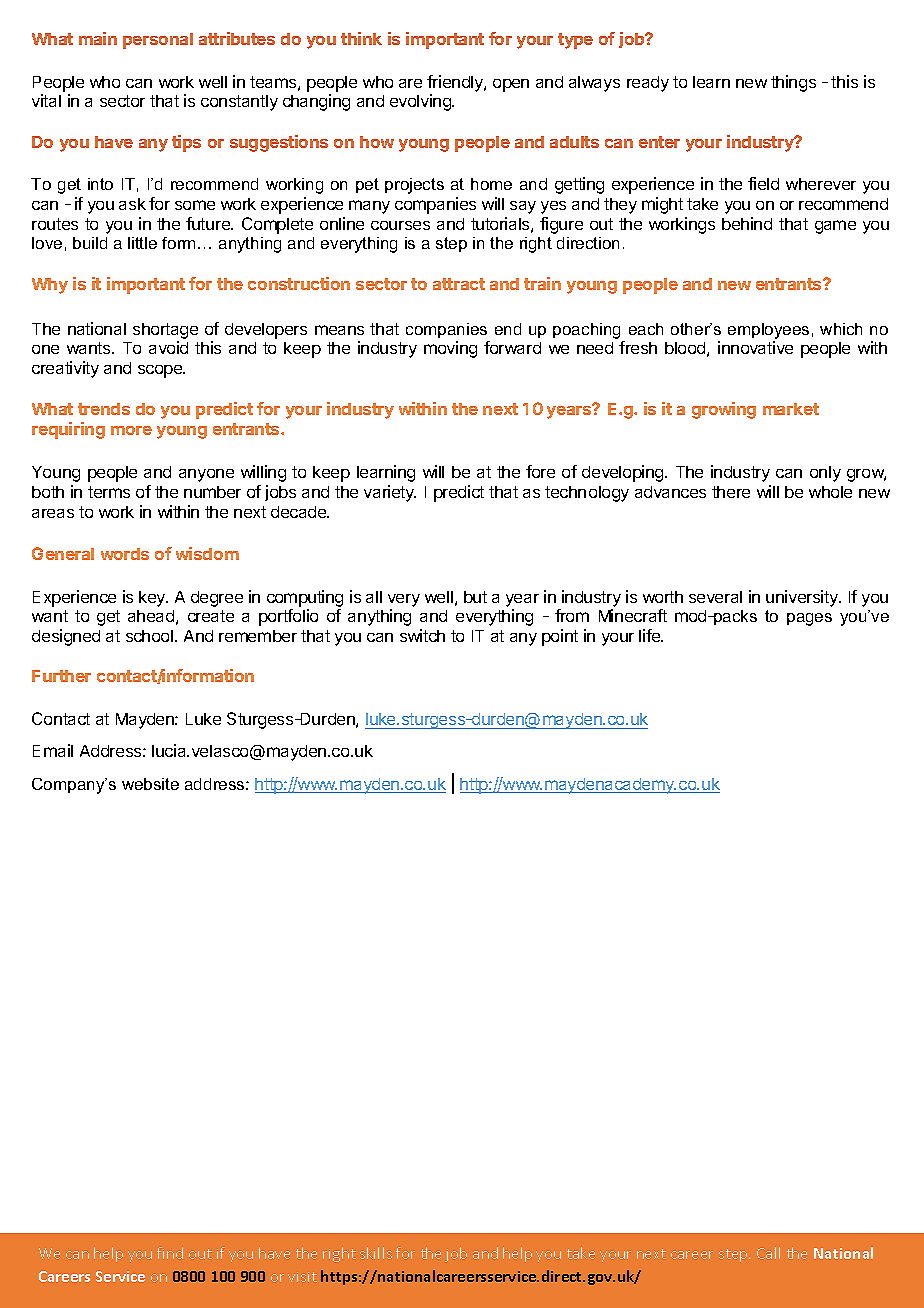  Describe the element at coordinates (456, 83) in the page. I see `friendly` at that location.
